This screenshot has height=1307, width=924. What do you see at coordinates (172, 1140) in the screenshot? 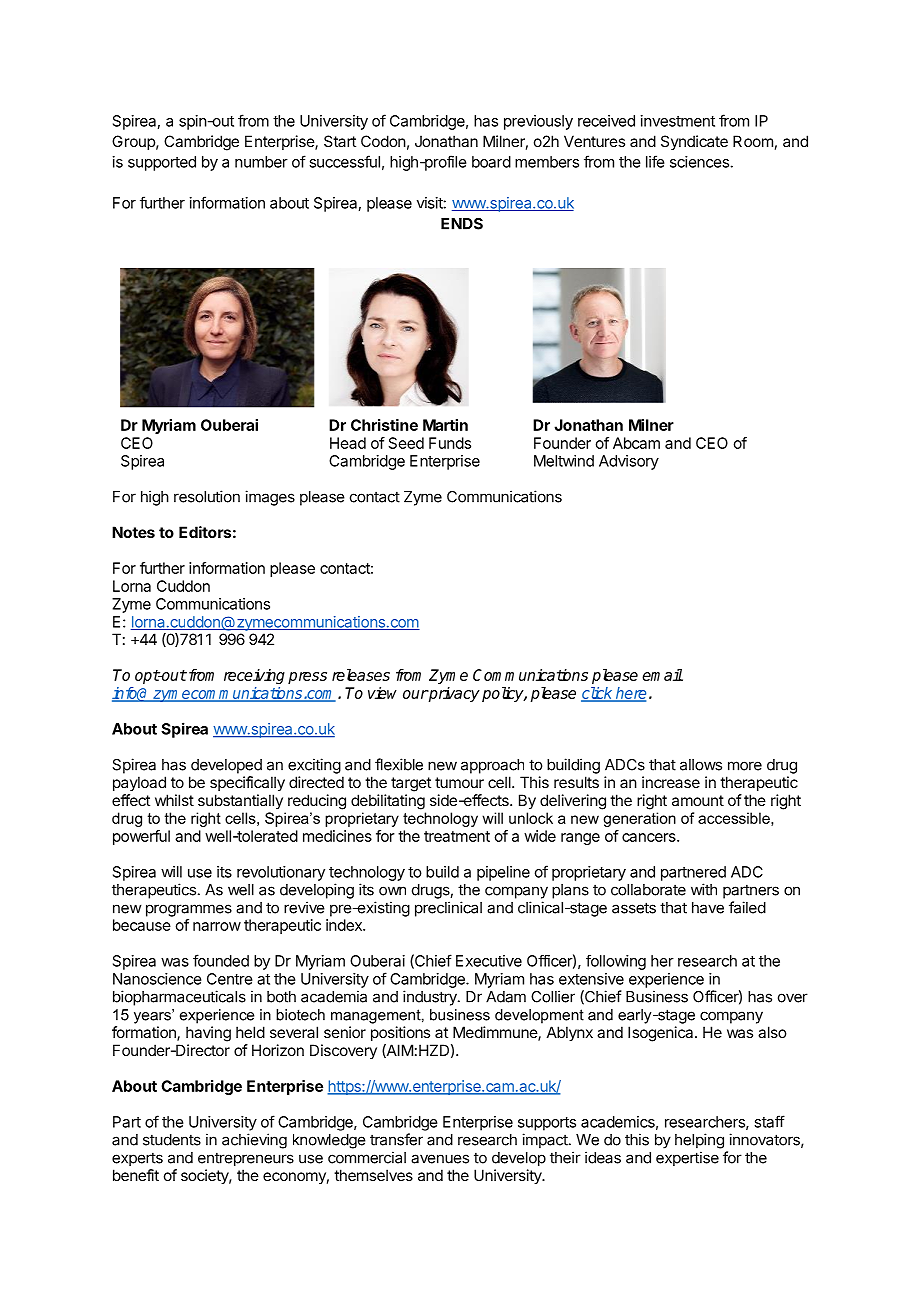
I see `students` at bounding box center [172, 1140].
